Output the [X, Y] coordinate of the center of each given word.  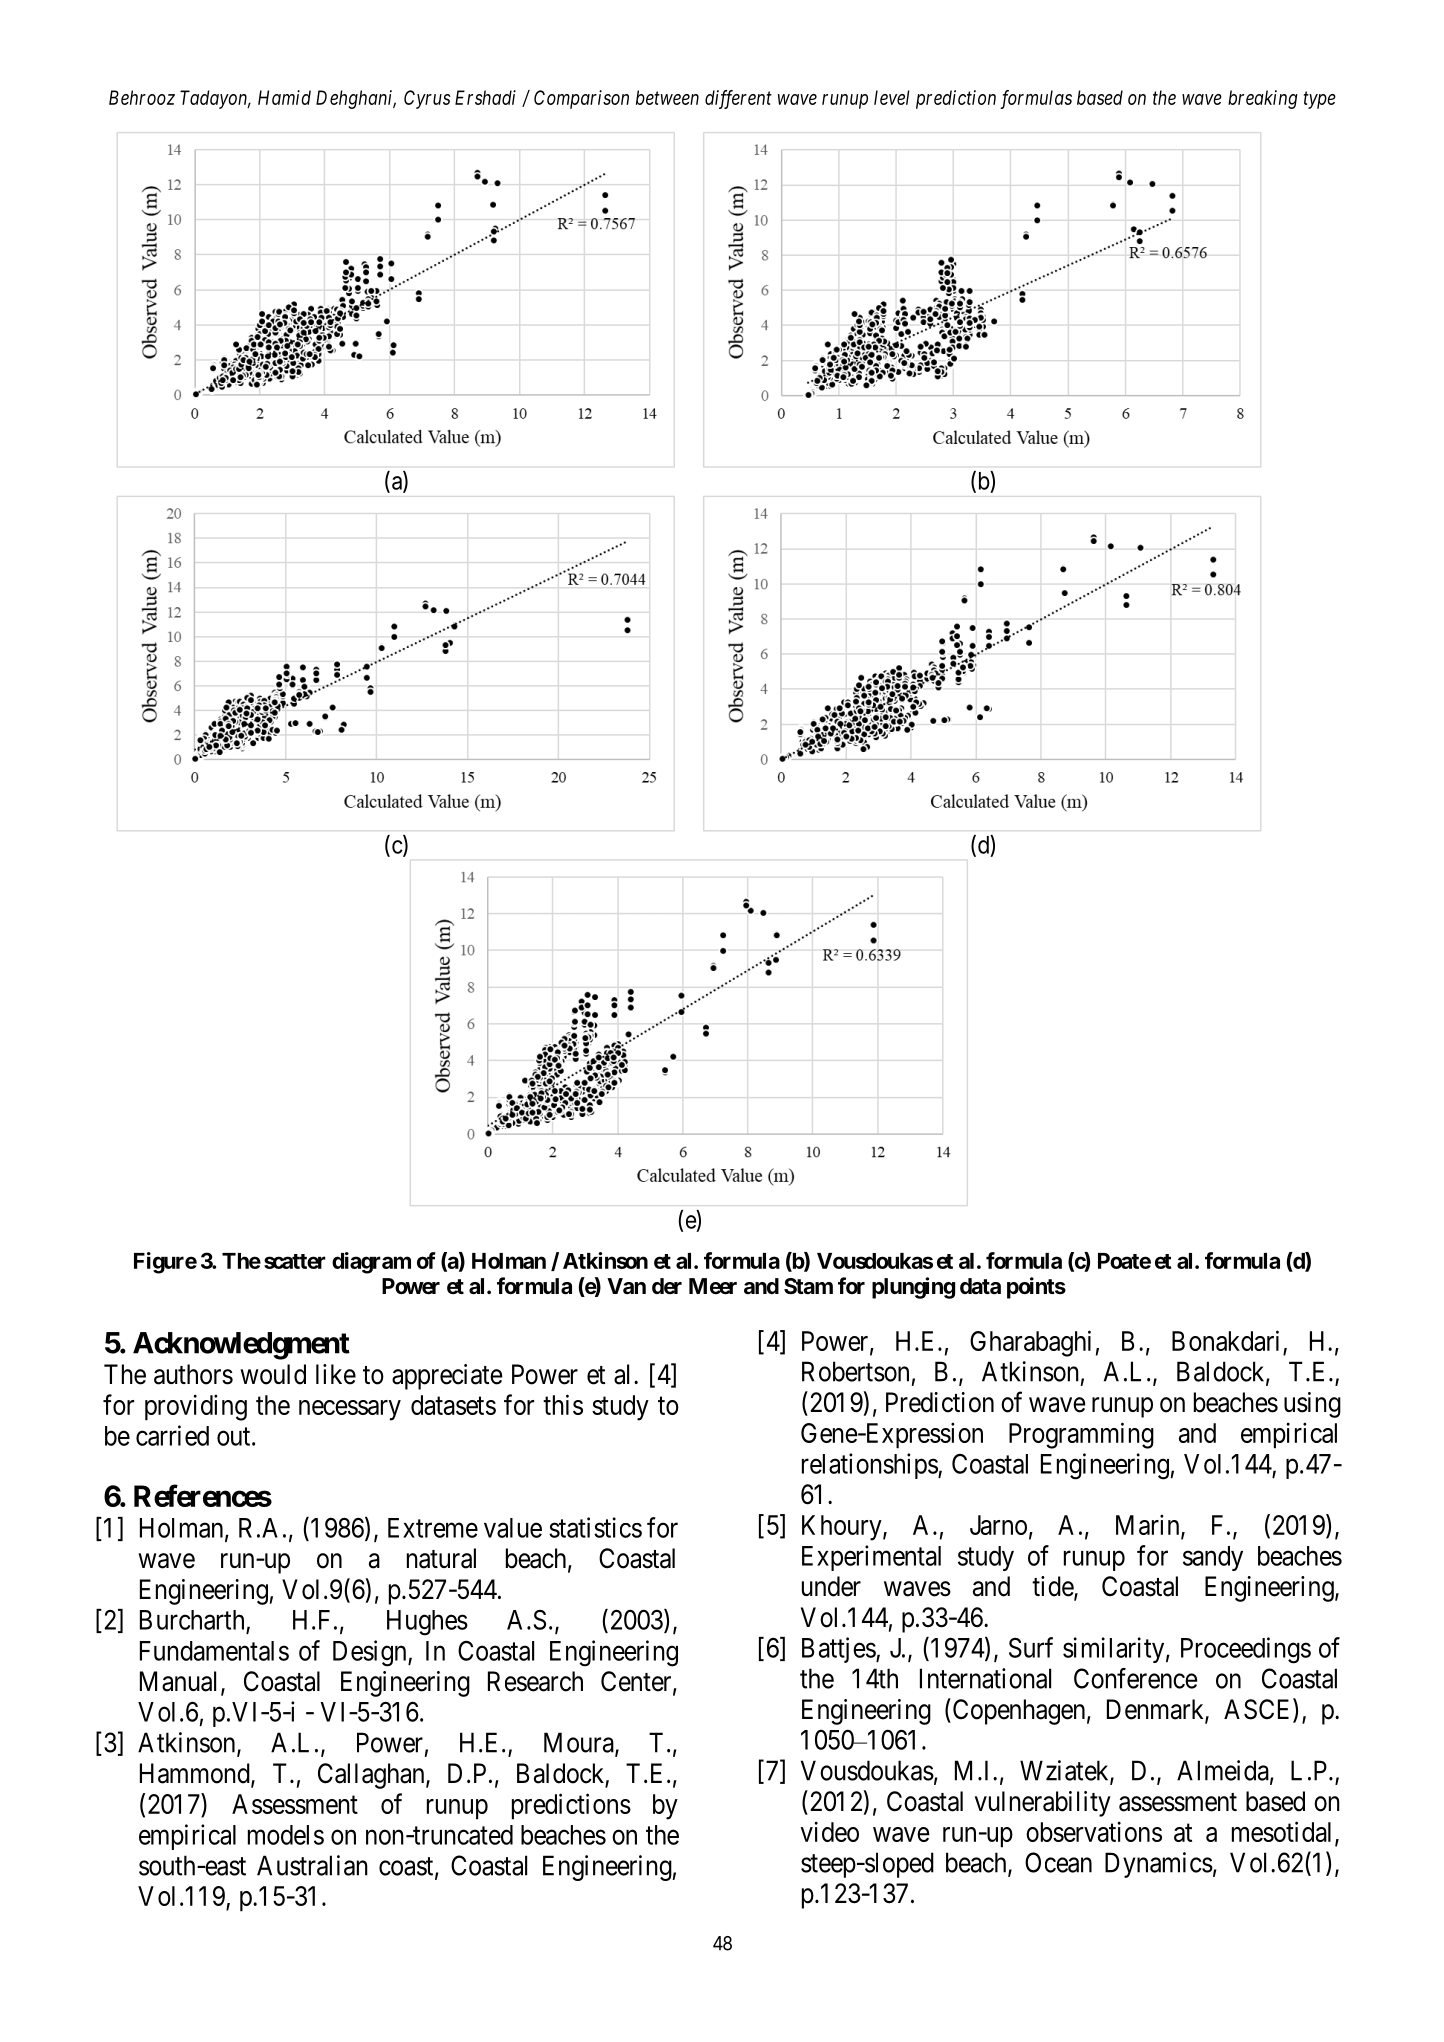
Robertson [855, 1371]
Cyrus [427, 99]
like [336, 1374]
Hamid [284, 97]
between [667, 97]
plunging [913, 1288]
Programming [1081, 1435]
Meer [713, 1286]
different [738, 99]
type [1320, 100]
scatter [295, 1261]
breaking [1263, 99]
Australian [312, 1865]
